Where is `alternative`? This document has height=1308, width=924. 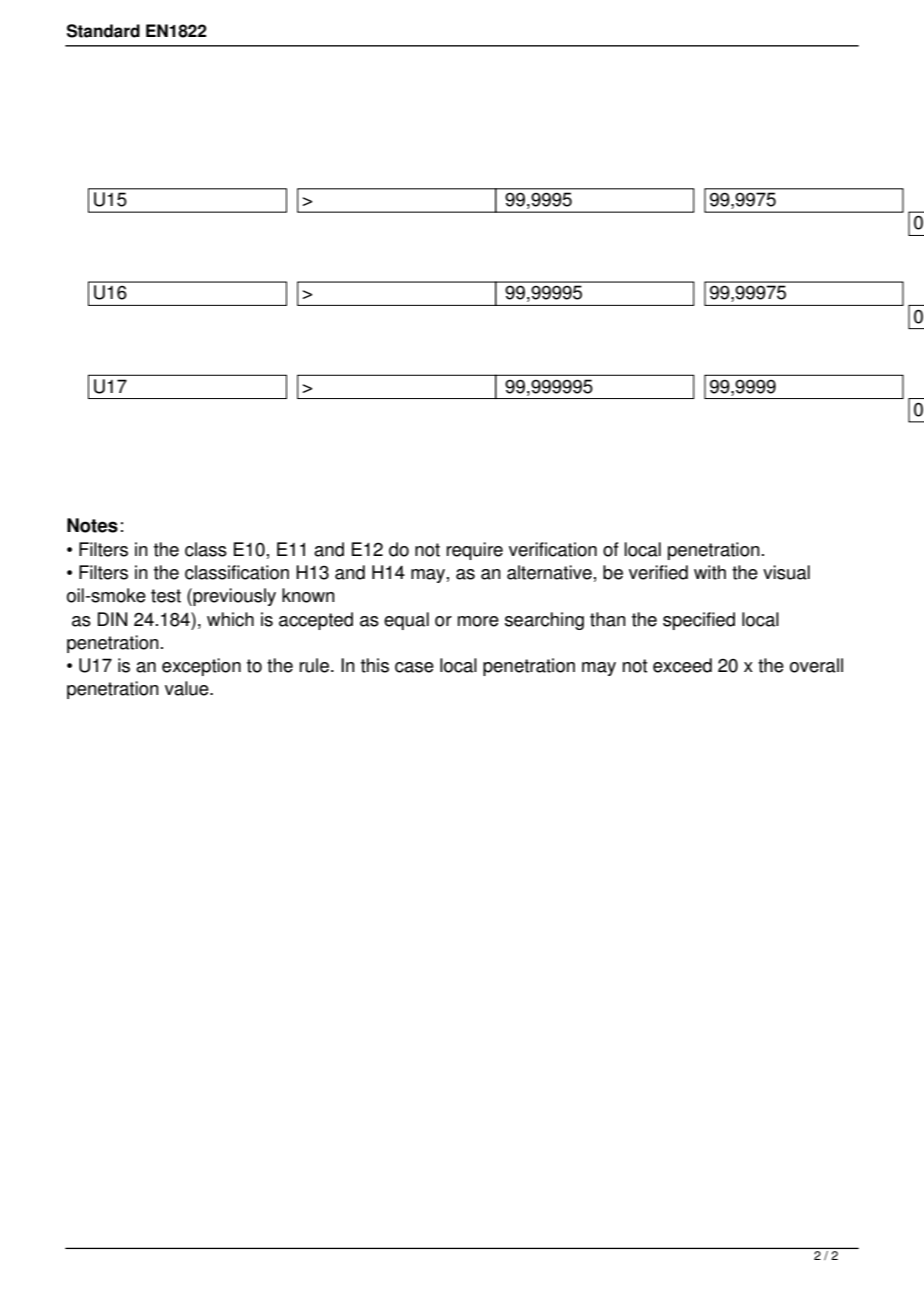 alternative is located at coordinates (549, 572).
